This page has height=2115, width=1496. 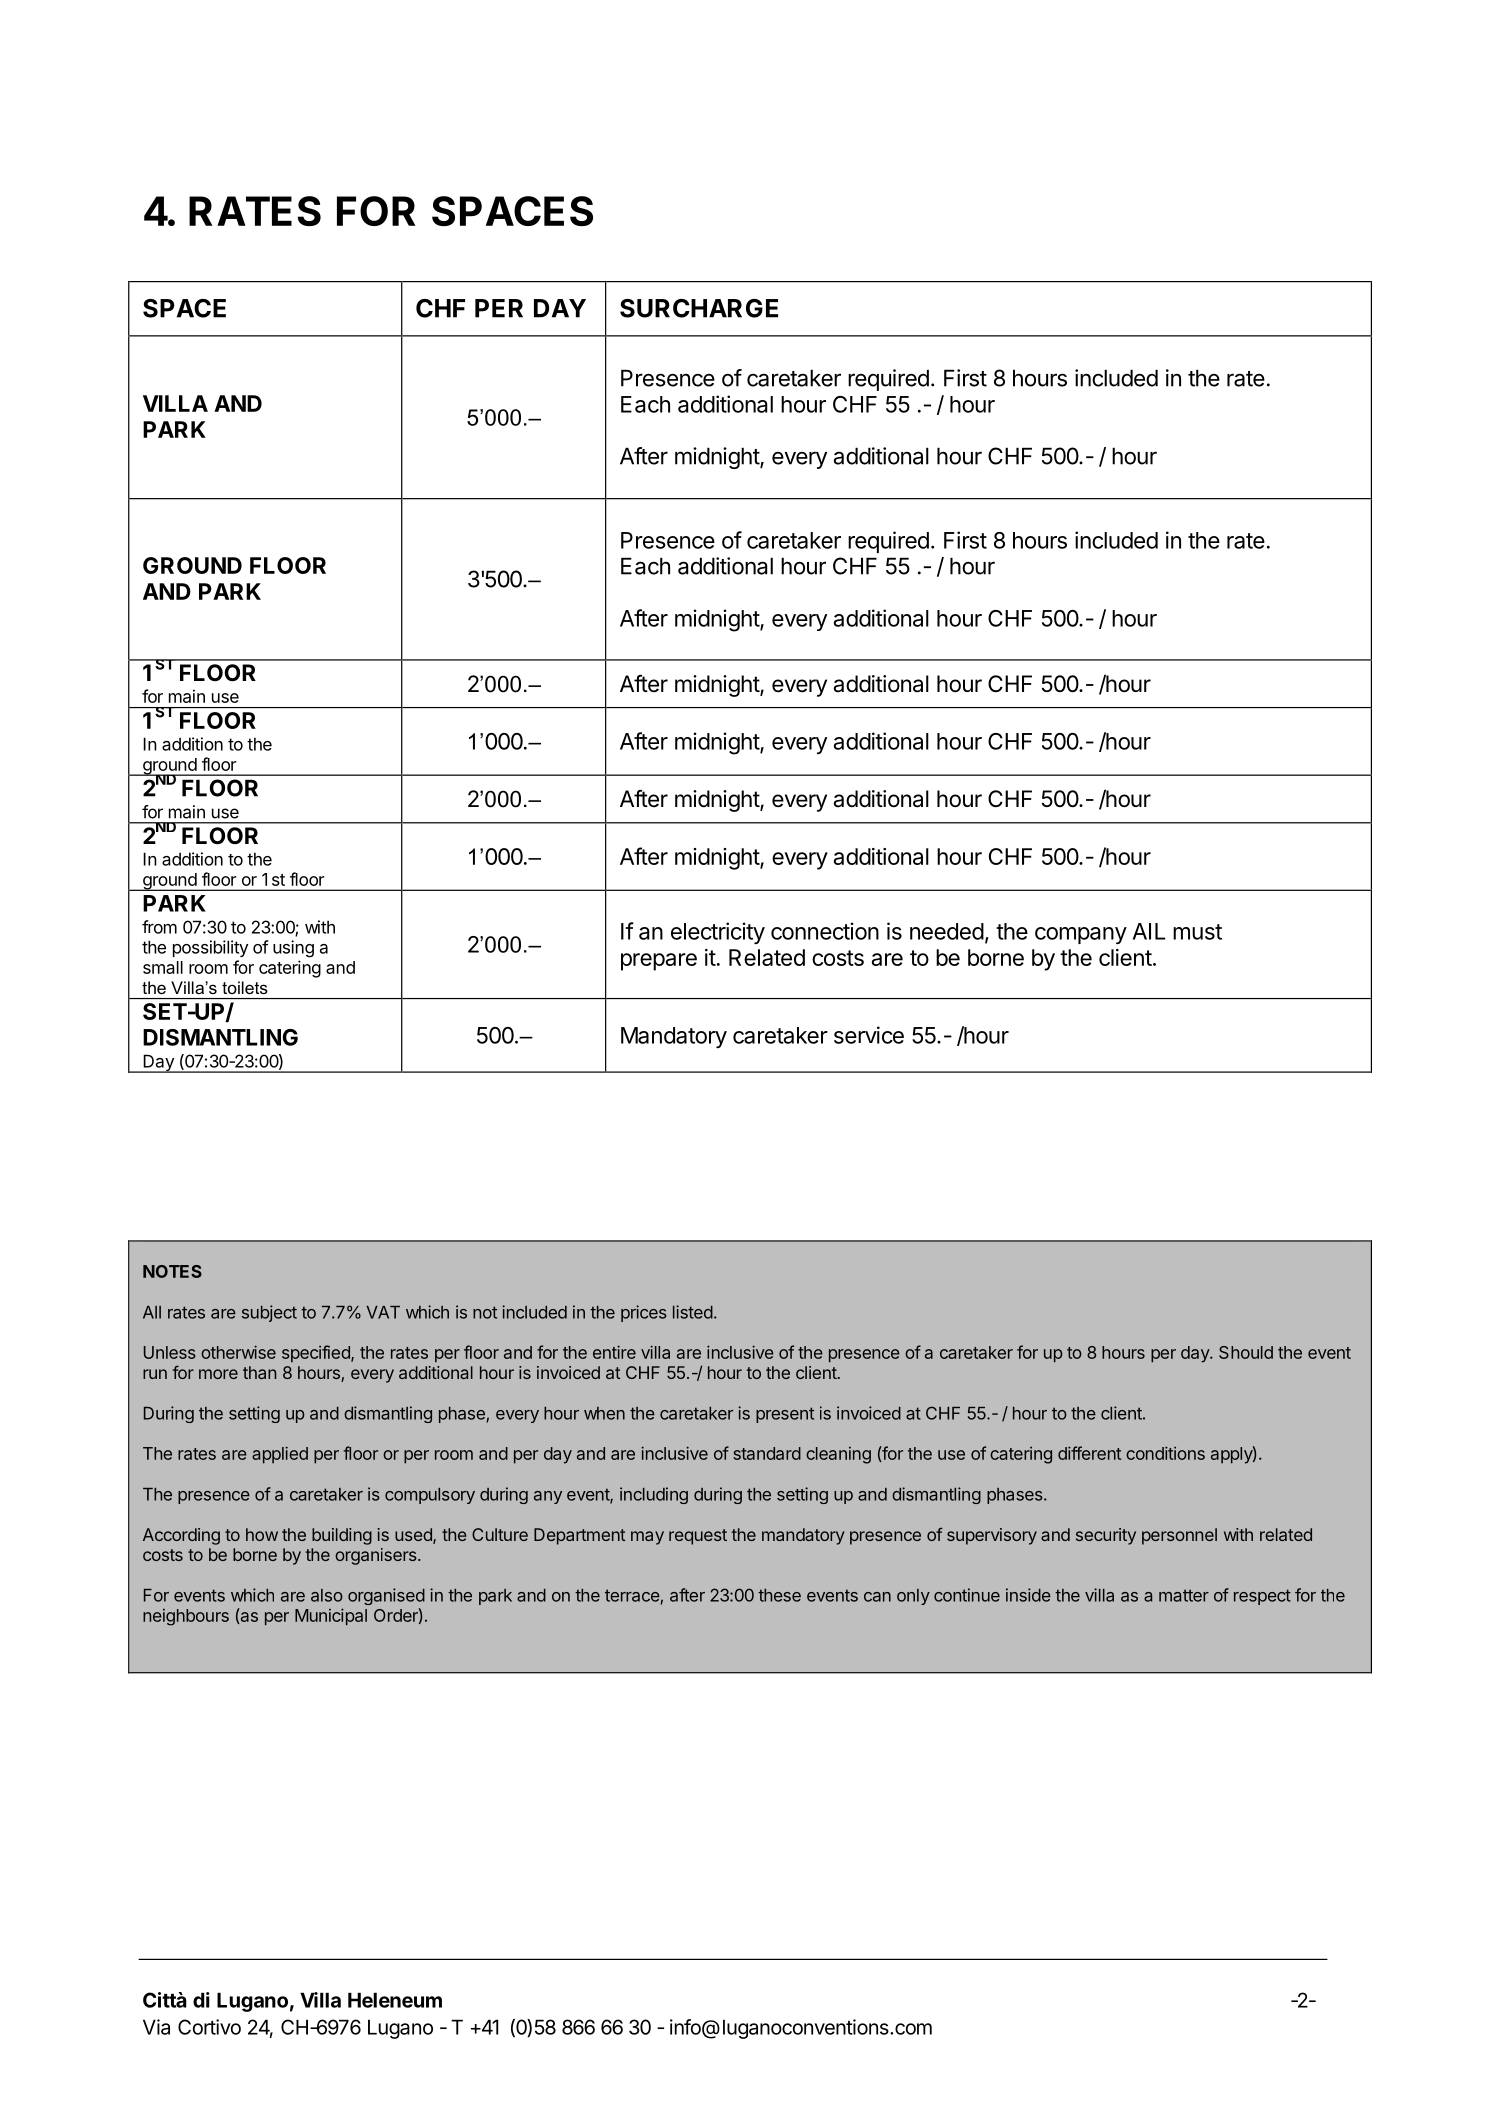 I want to click on subject, so click(x=269, y=1313).
